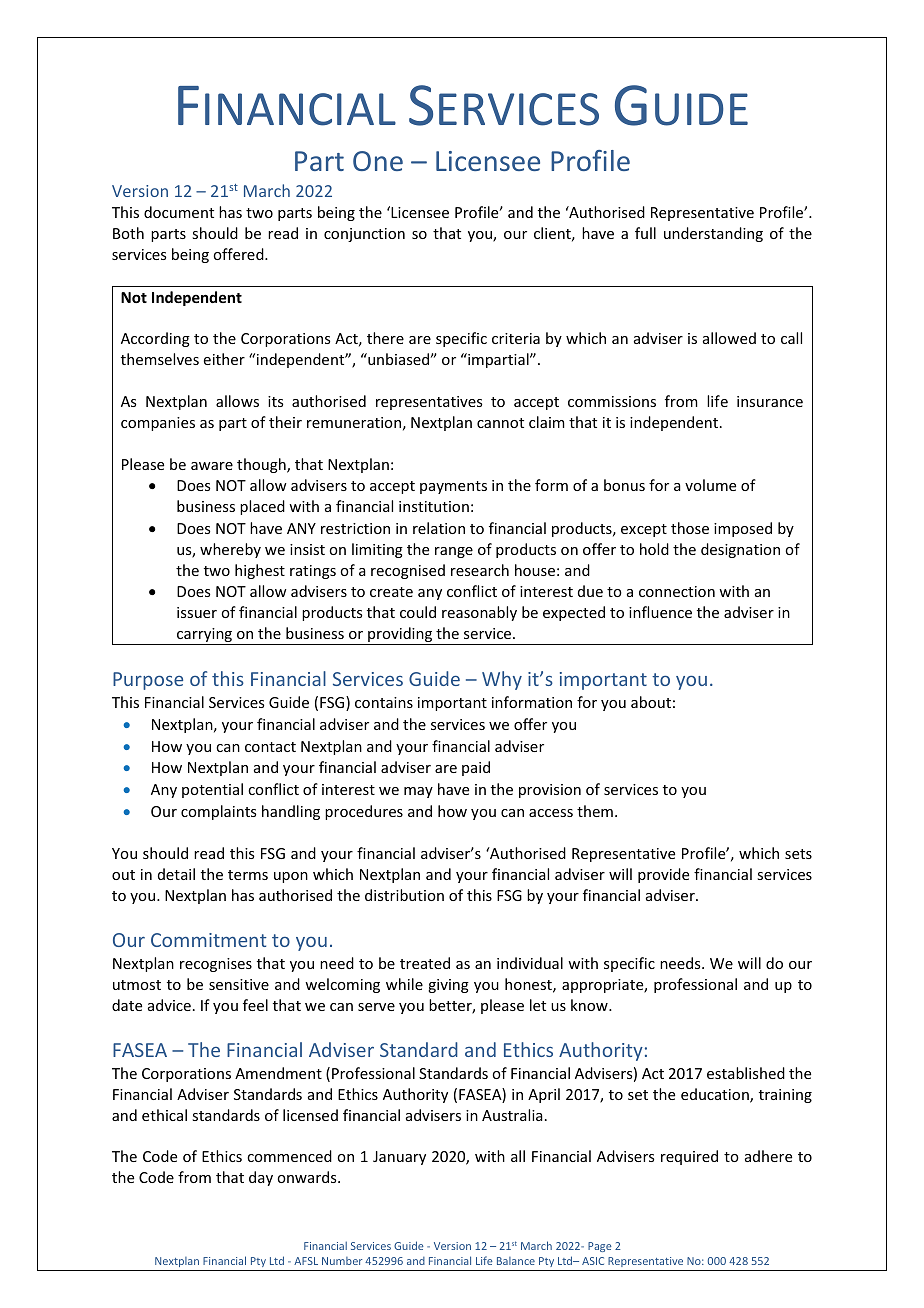  What do you see at coordinates (689, 1157) in the image?
I see `required` at bounding box center [689, 1157].
